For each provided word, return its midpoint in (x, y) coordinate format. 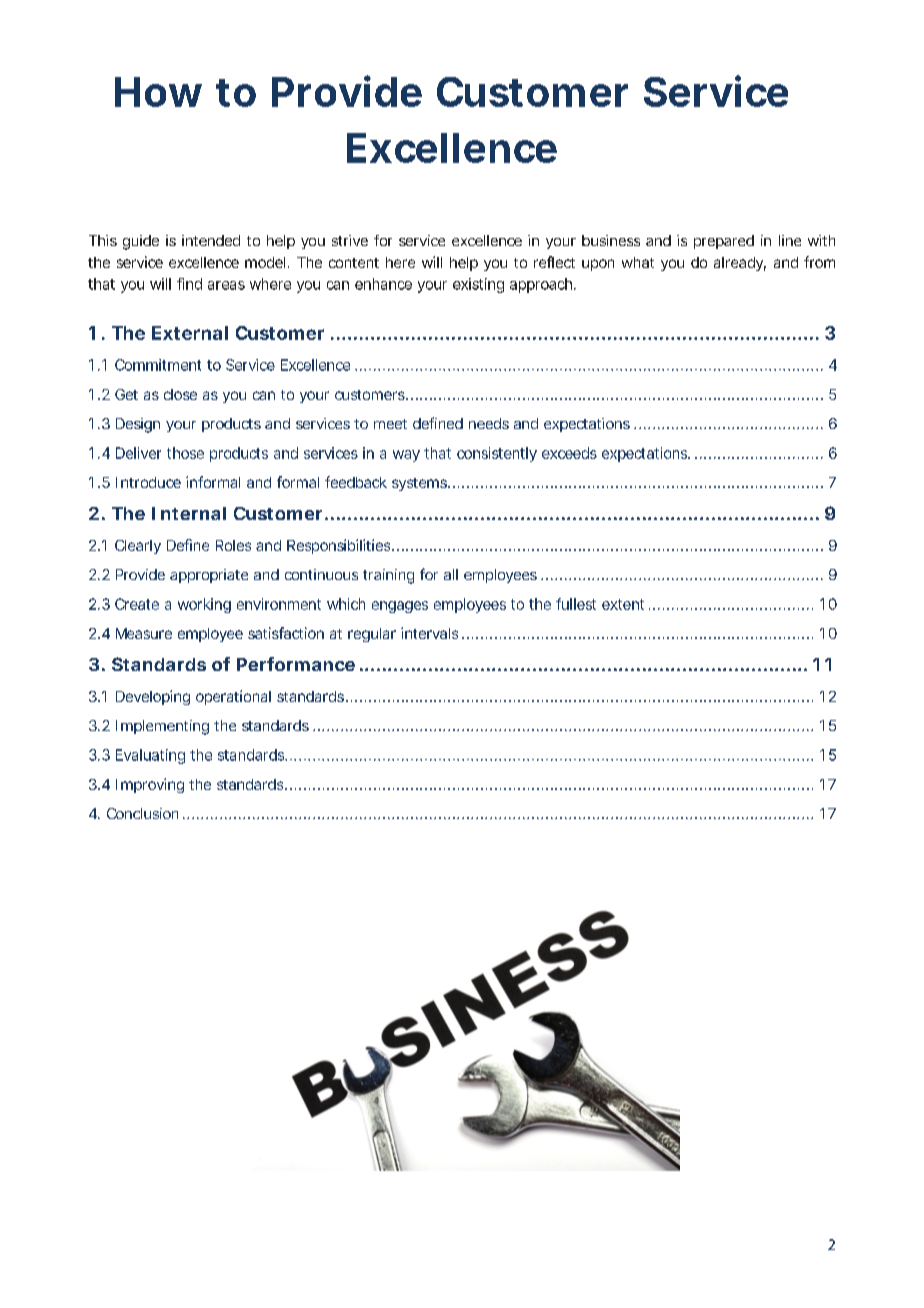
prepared (724, 242)
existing (478, 285)
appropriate (209, 576)
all (451, 574)
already (740, 264)
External (190, 333)
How (158, 92)
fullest (576, 604)
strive (350, 240)
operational (233, 697)
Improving (150, 785)
